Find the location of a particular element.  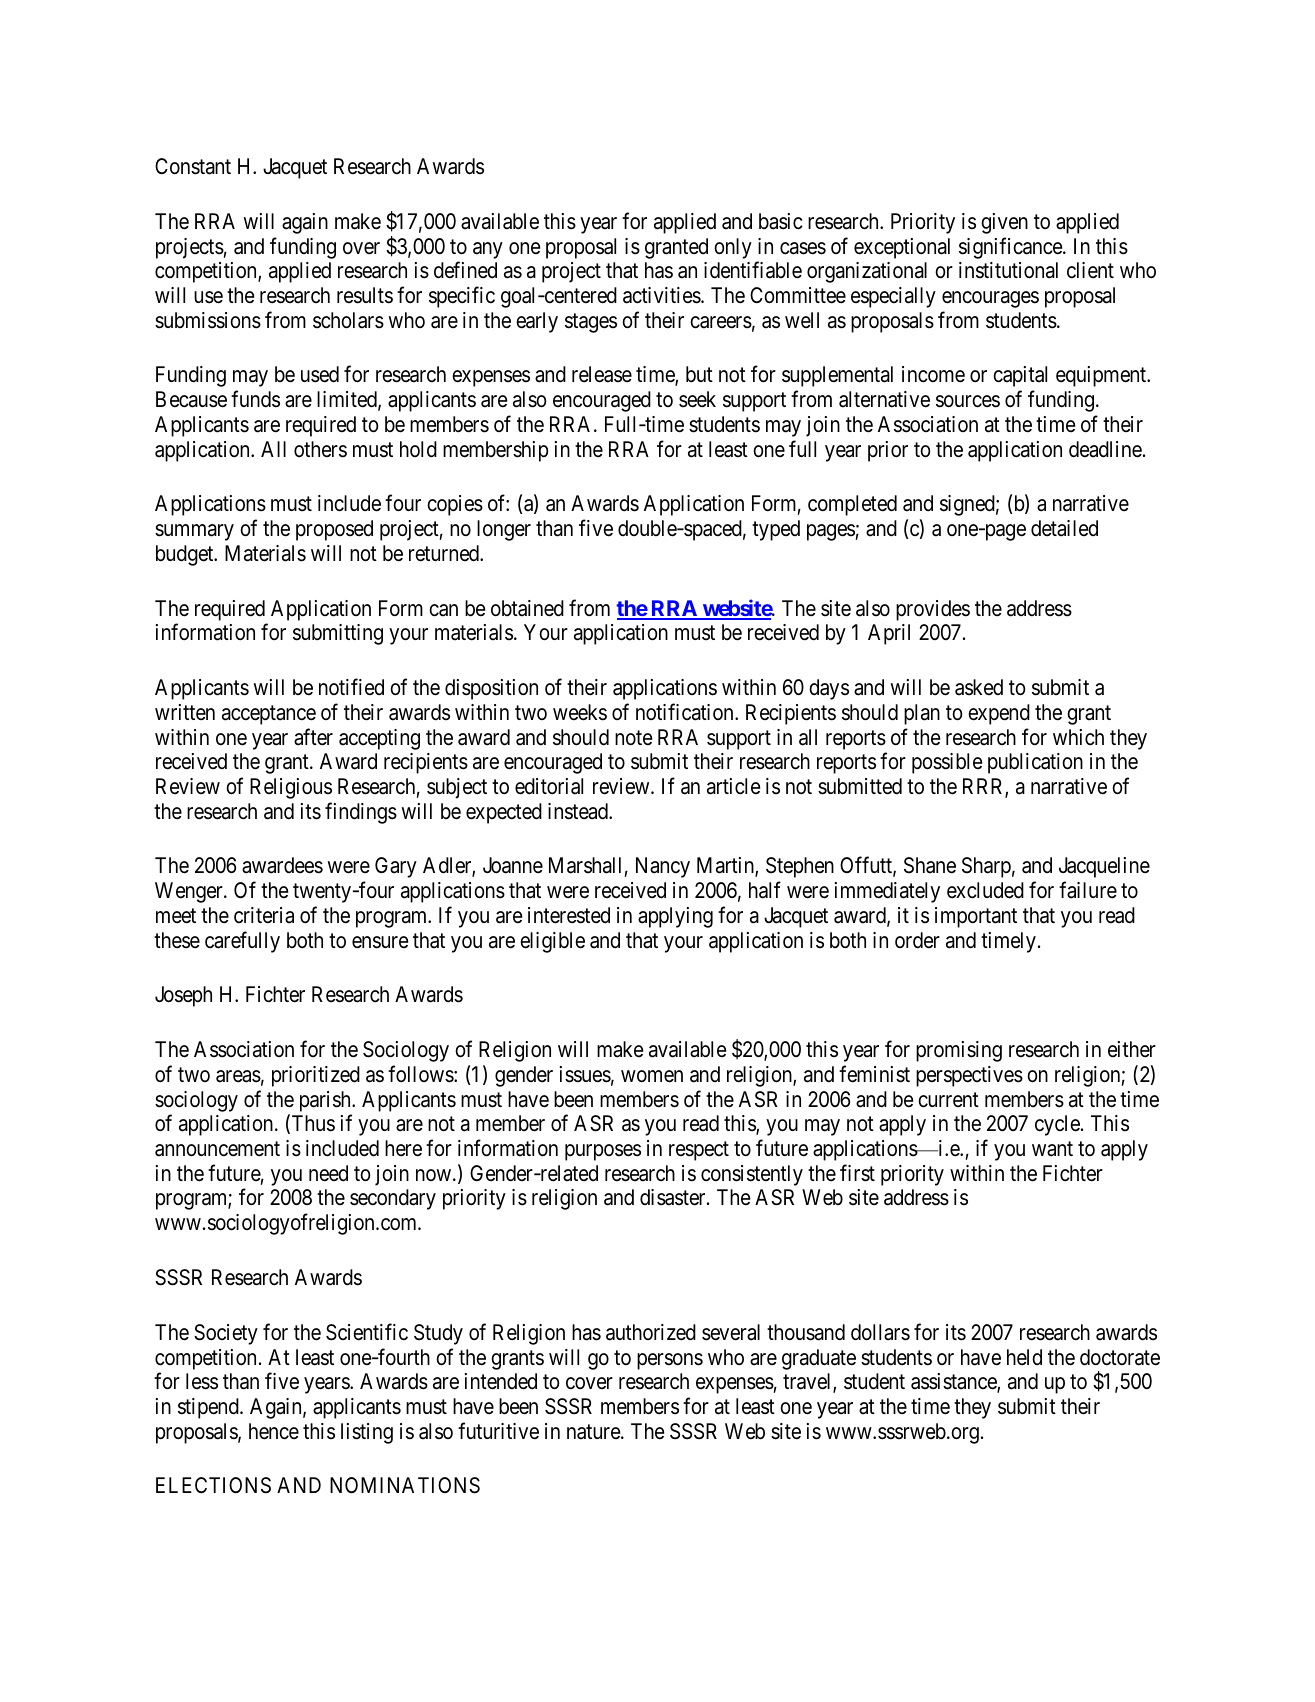

Constant is located at coordinates (193, 166).
